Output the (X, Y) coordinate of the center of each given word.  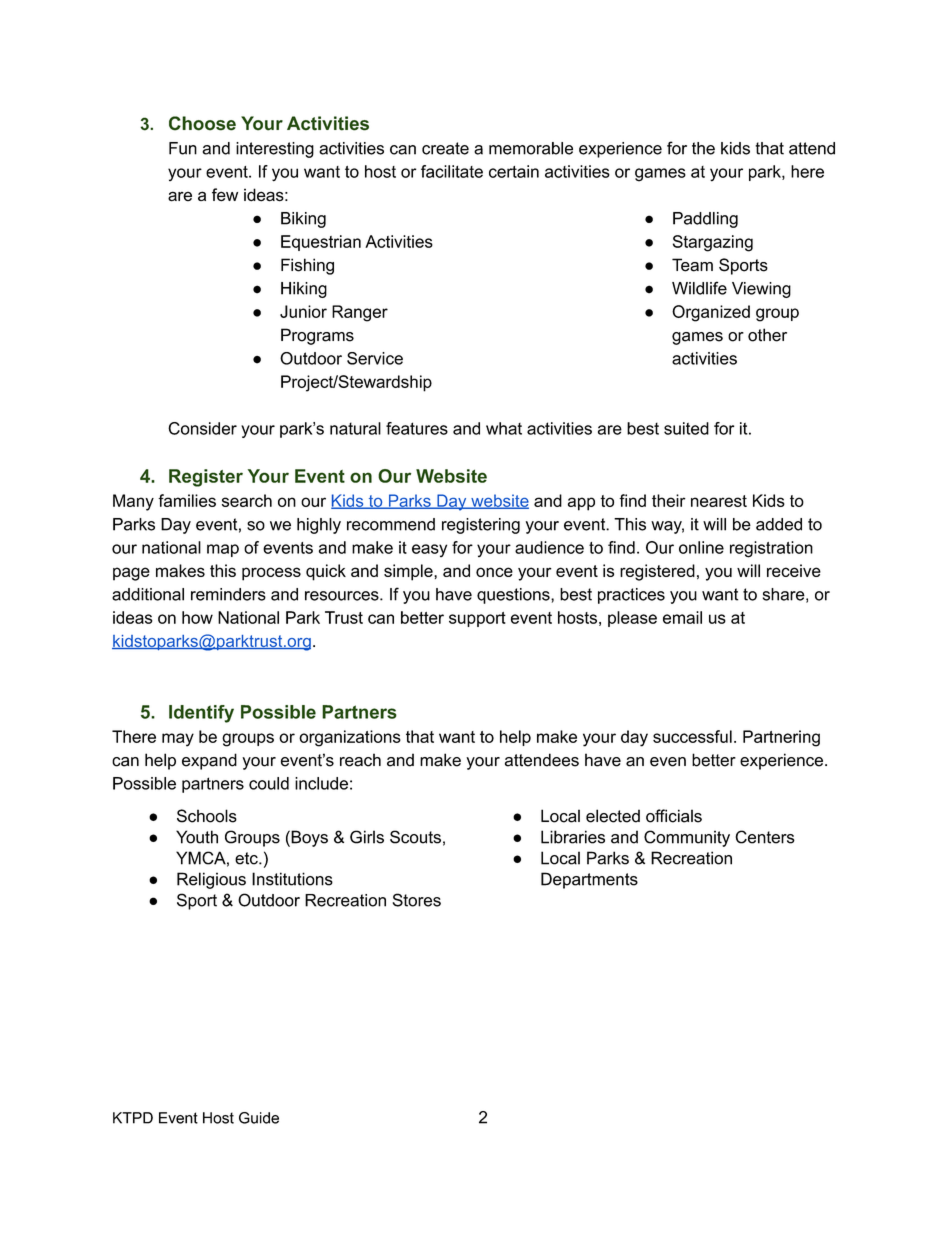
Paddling (705, 220)
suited (686, 428)
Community (687, 838)
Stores (416, 900)
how (197, 617)
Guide (259, 1118)
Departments (589, 880)
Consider (202, 428)
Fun (183, 148)
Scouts (415, 837)
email (682, 617)
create (445, 148)
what (504, 428)
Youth (197, 837)
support (477, 619)
